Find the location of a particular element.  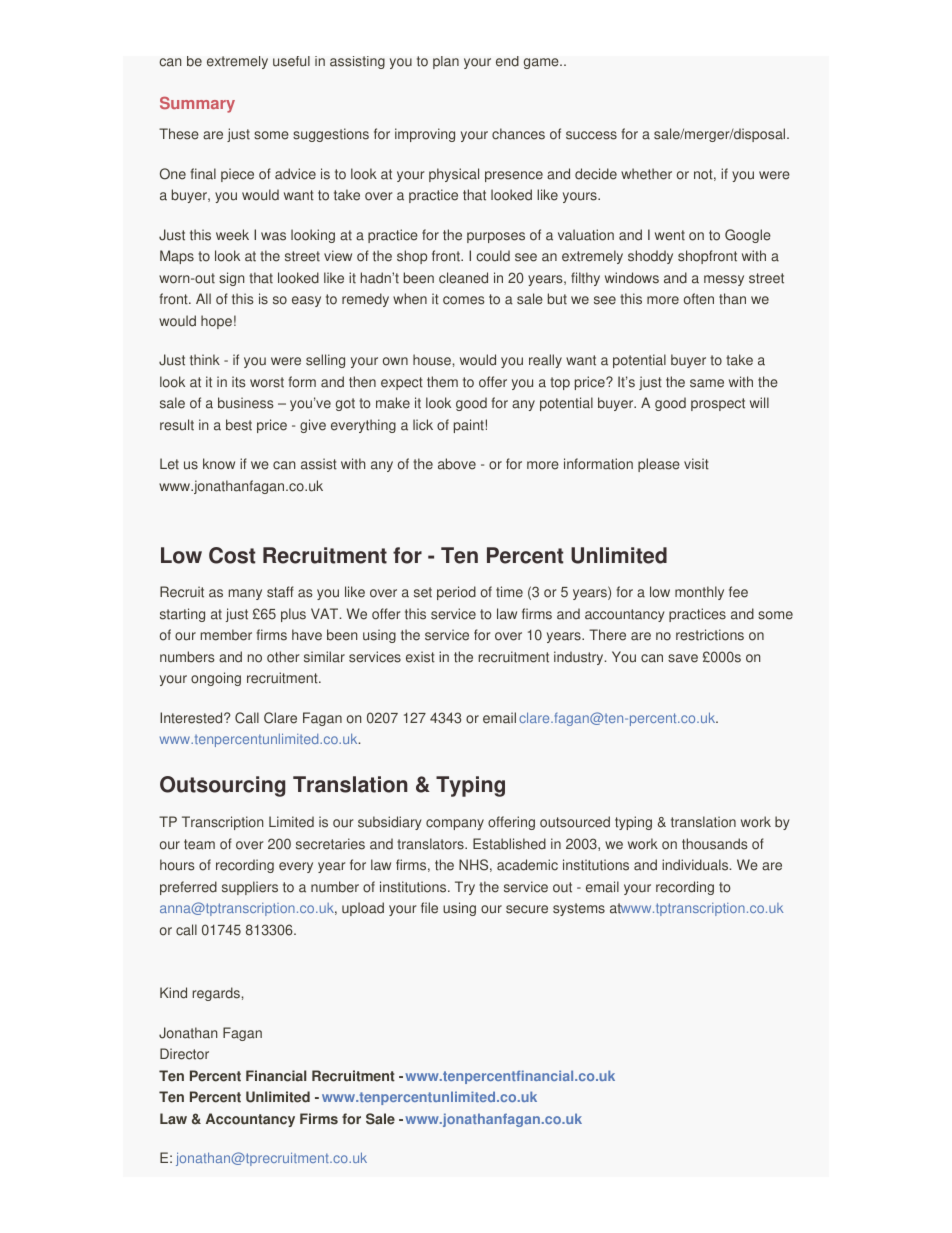

plan is located at coordinates (446, 62).
